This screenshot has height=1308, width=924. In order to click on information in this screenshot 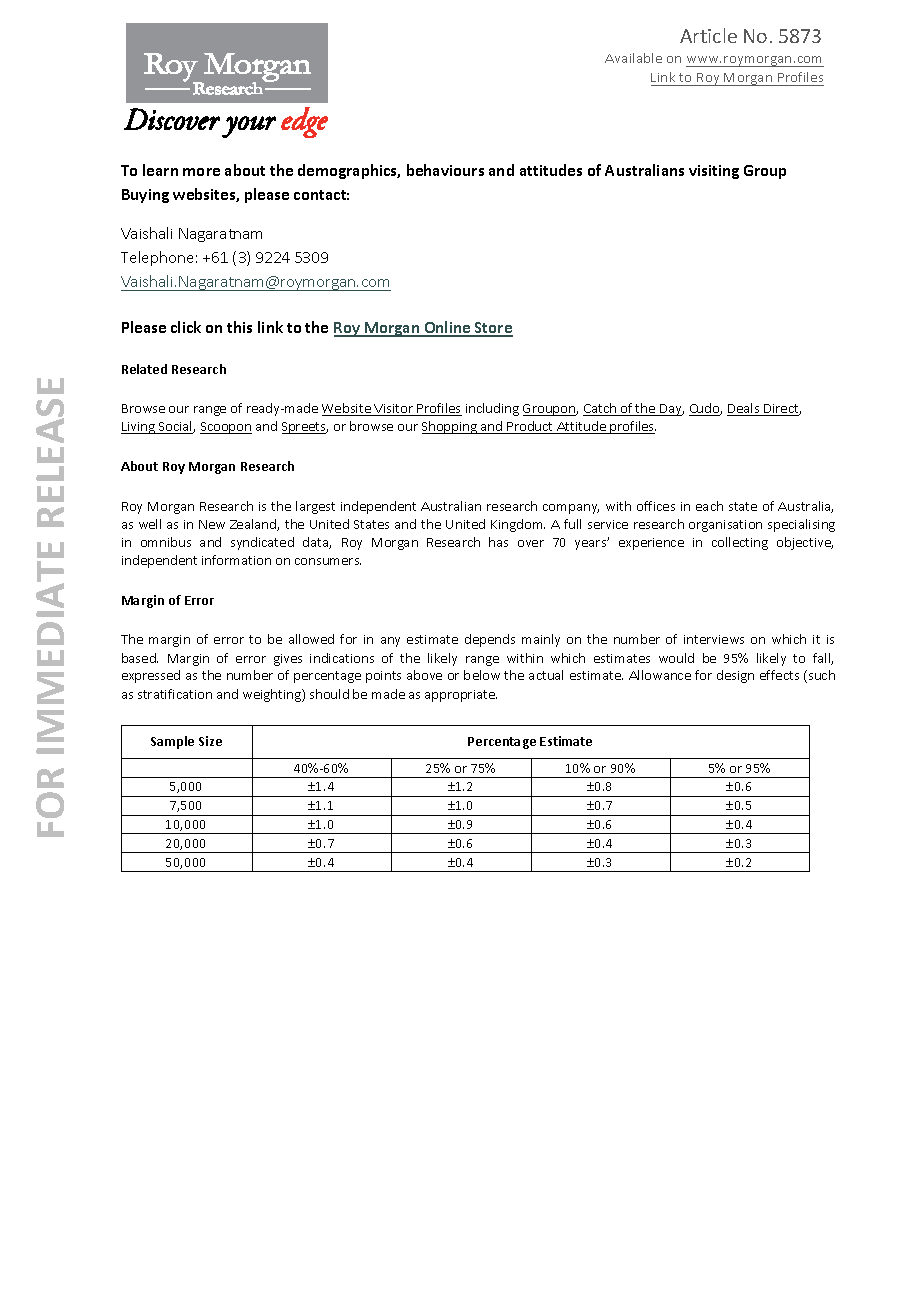, I will do `click(236, 560)`.
